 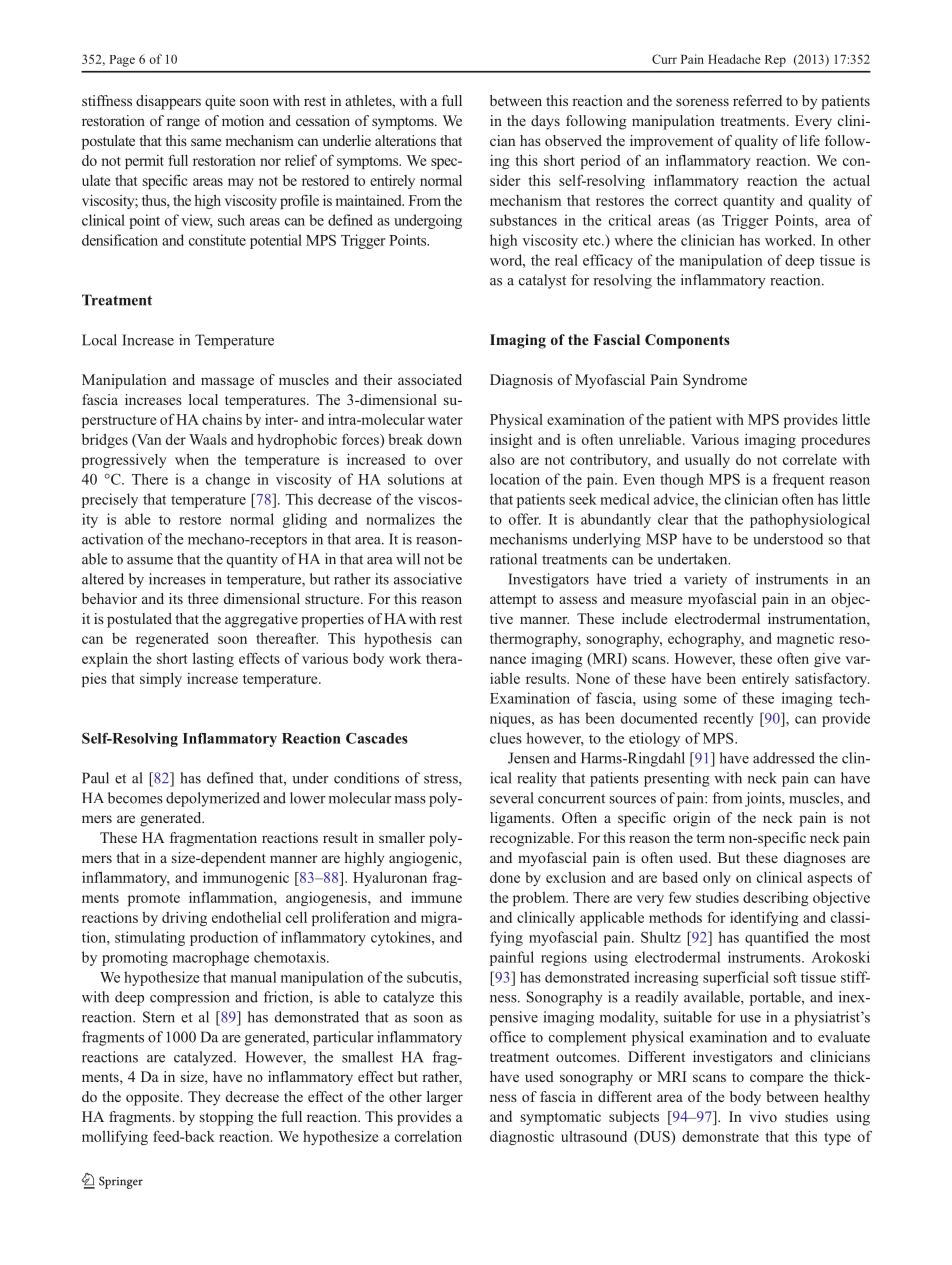 I want to click on clues, so click(x=506, y=738).
